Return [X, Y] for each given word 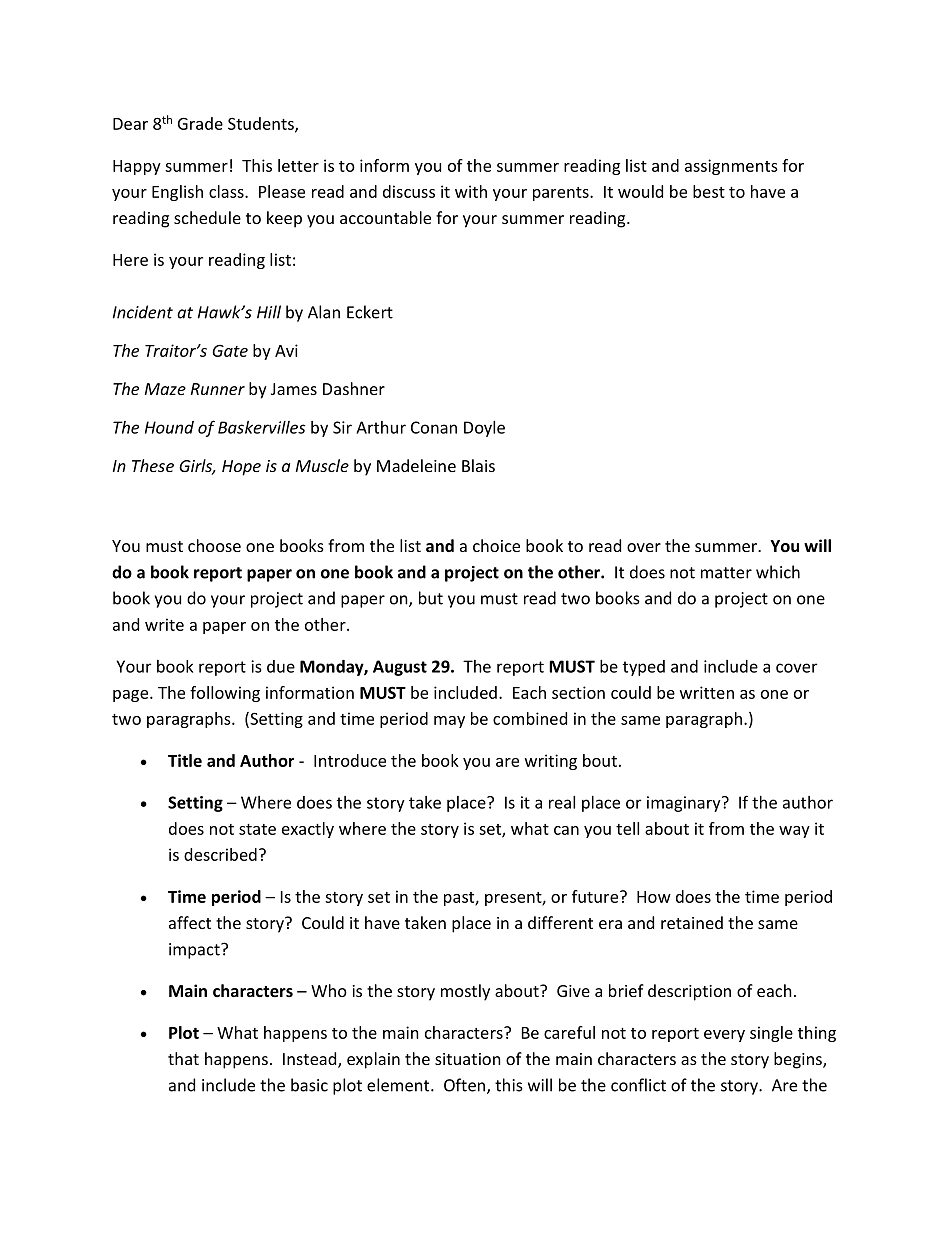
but [431, 598]
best [709, 191]
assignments [731, 167]
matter [726, 573]
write [164, 624]
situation [468, 1059]
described [220, 854]
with [471, 191]
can [566, 830]
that [183, 1058]
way [794, 832]
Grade [200, 123]
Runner [218, 389]
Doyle [484, 429]
